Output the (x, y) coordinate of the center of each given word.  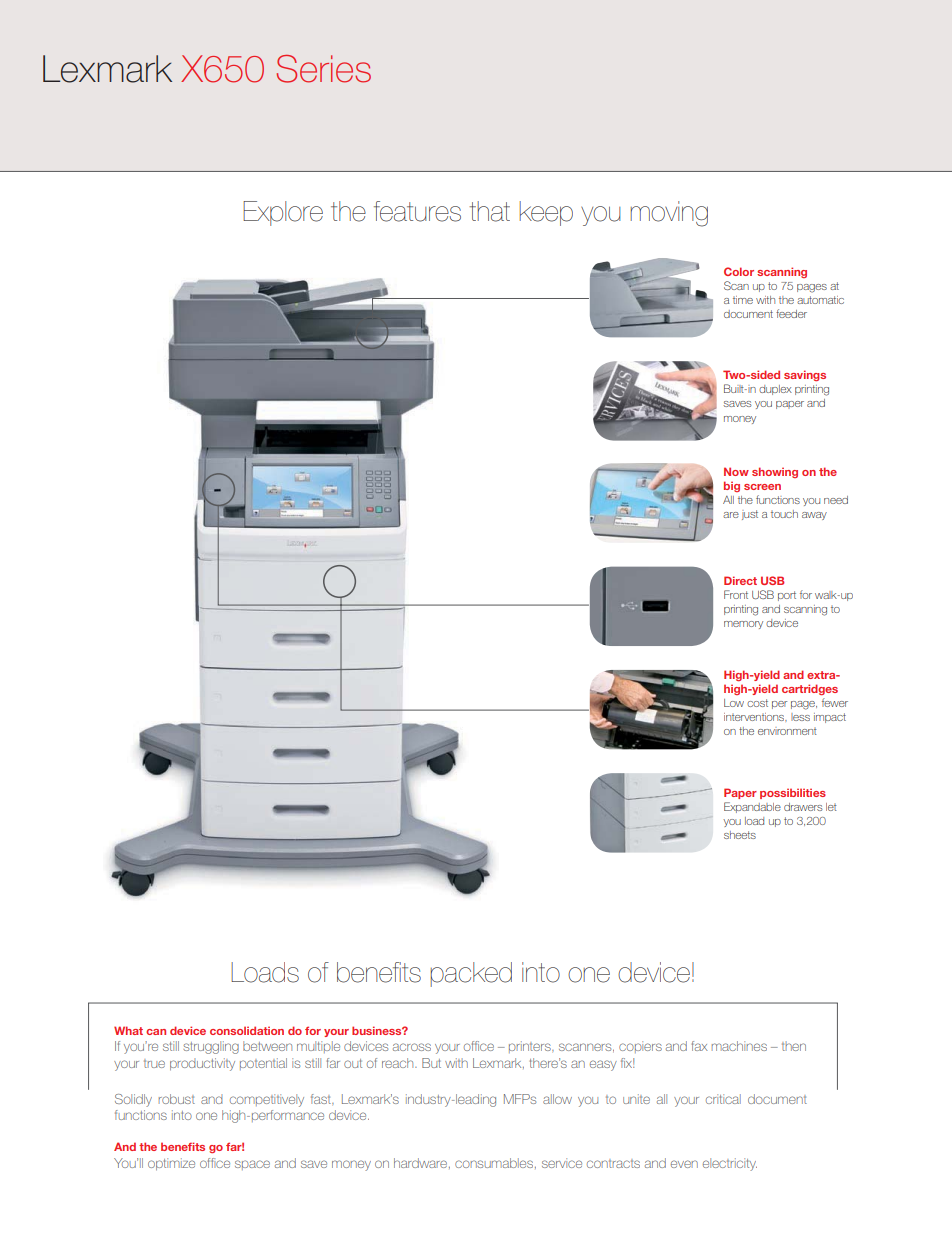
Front (736, 594)
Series (324, 69)
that (489, 211)
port (787, 596)
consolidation (247, 1030)
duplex (775, 390)
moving (669, 214)
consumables (495, 1163)
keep (546, 213)
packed (471, 974)
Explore (283, 213)
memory (743, 625)
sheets (740, 835)
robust (177, 1099)
